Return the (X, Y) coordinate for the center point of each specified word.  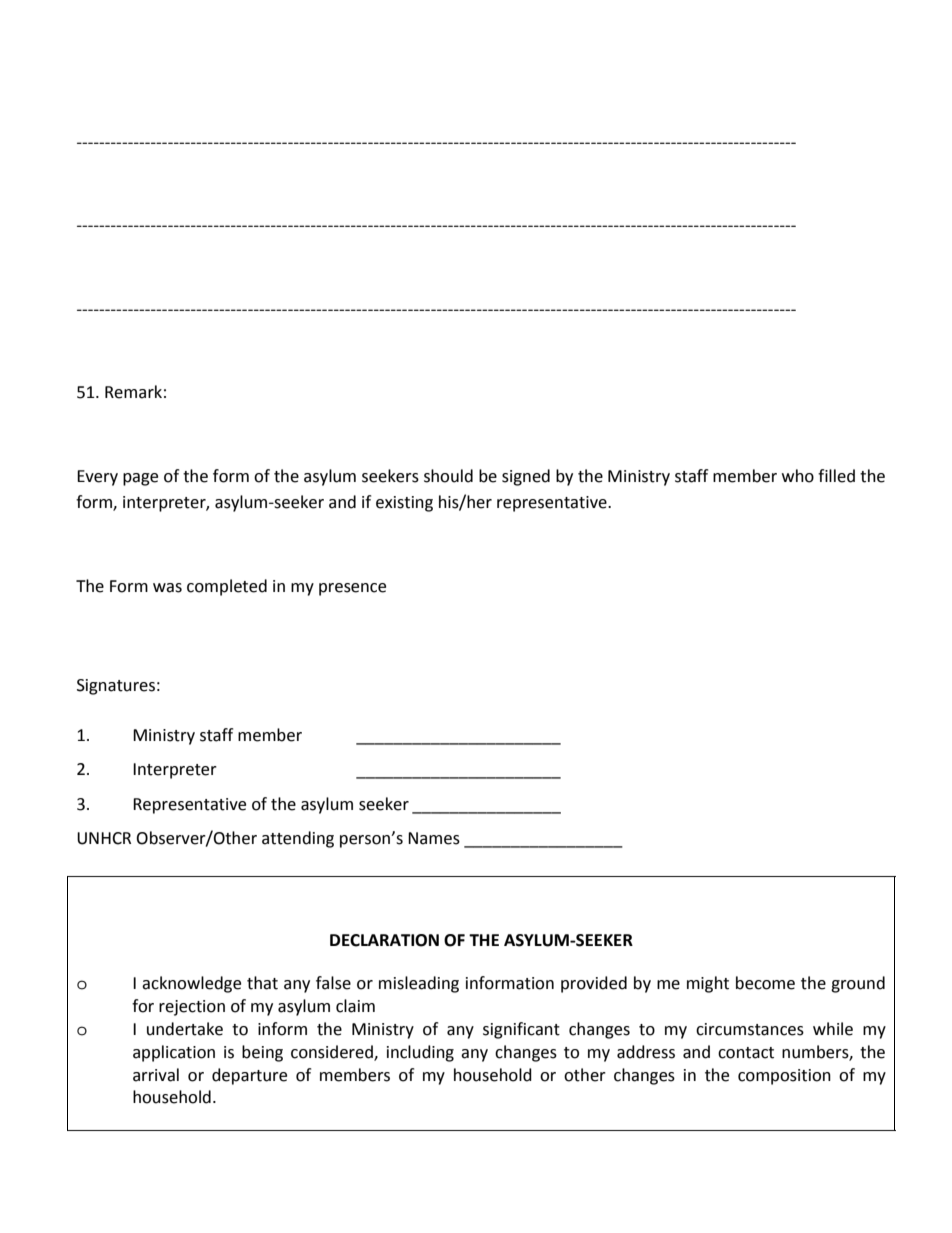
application (174, 1053)
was (167, 588)
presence (352, 589)
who (798, 476)
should (448, 476)
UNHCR (104, 838)
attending (298, 839)
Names (434, 838)
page (140, 479)
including (420, 1053)
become (765, 983)
